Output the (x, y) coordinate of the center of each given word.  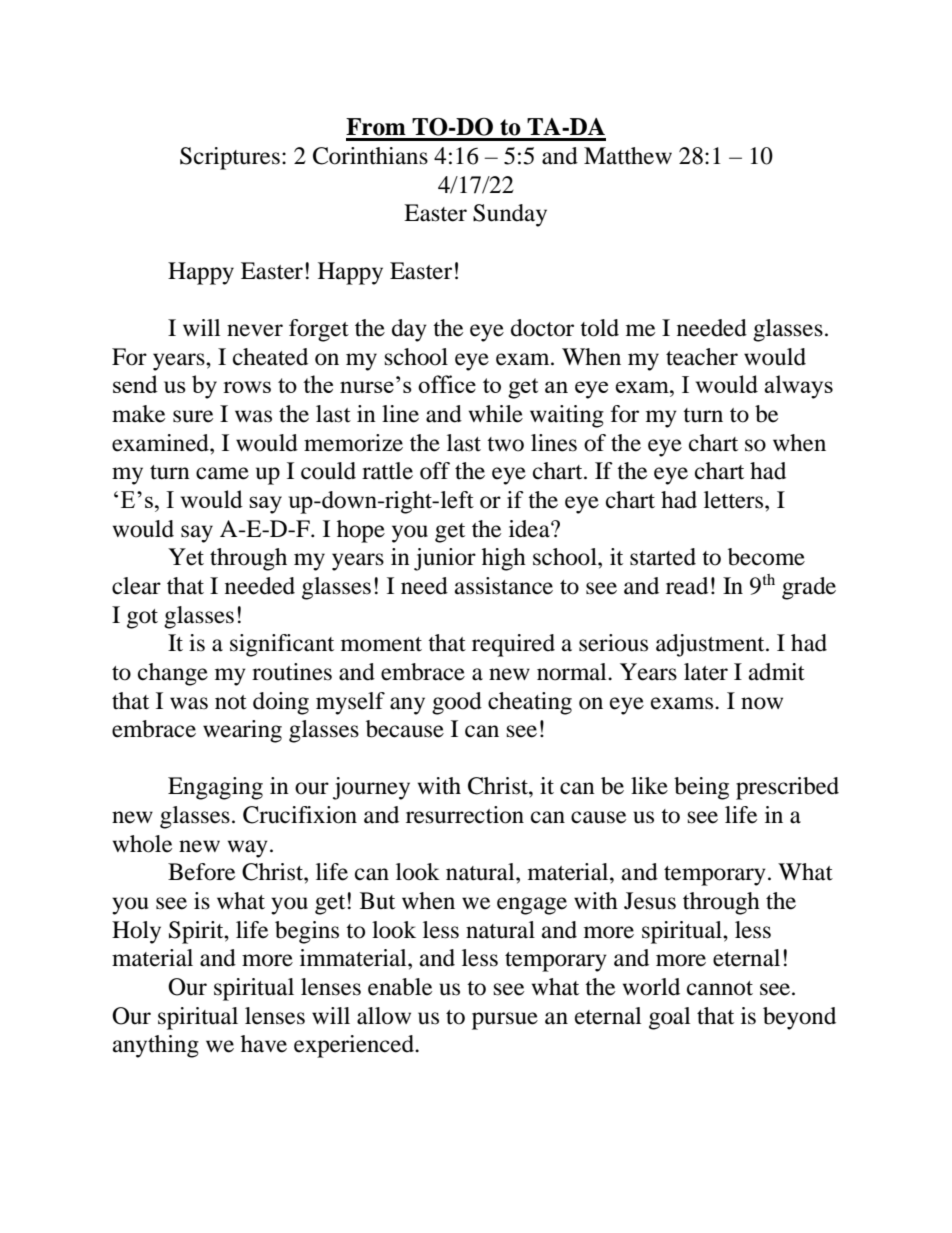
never (255, 330)
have (264, 1044)
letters (735, 500)
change (173, 674)
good (457, 703)
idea (530, 529)
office (447, 384)
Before (201, 872)
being (701, 788)
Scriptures (230, 158)
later (706, 672)
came (222, 473)
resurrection (465, 815)
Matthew (628, 156)
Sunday (510, 215)
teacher (702, 357)
